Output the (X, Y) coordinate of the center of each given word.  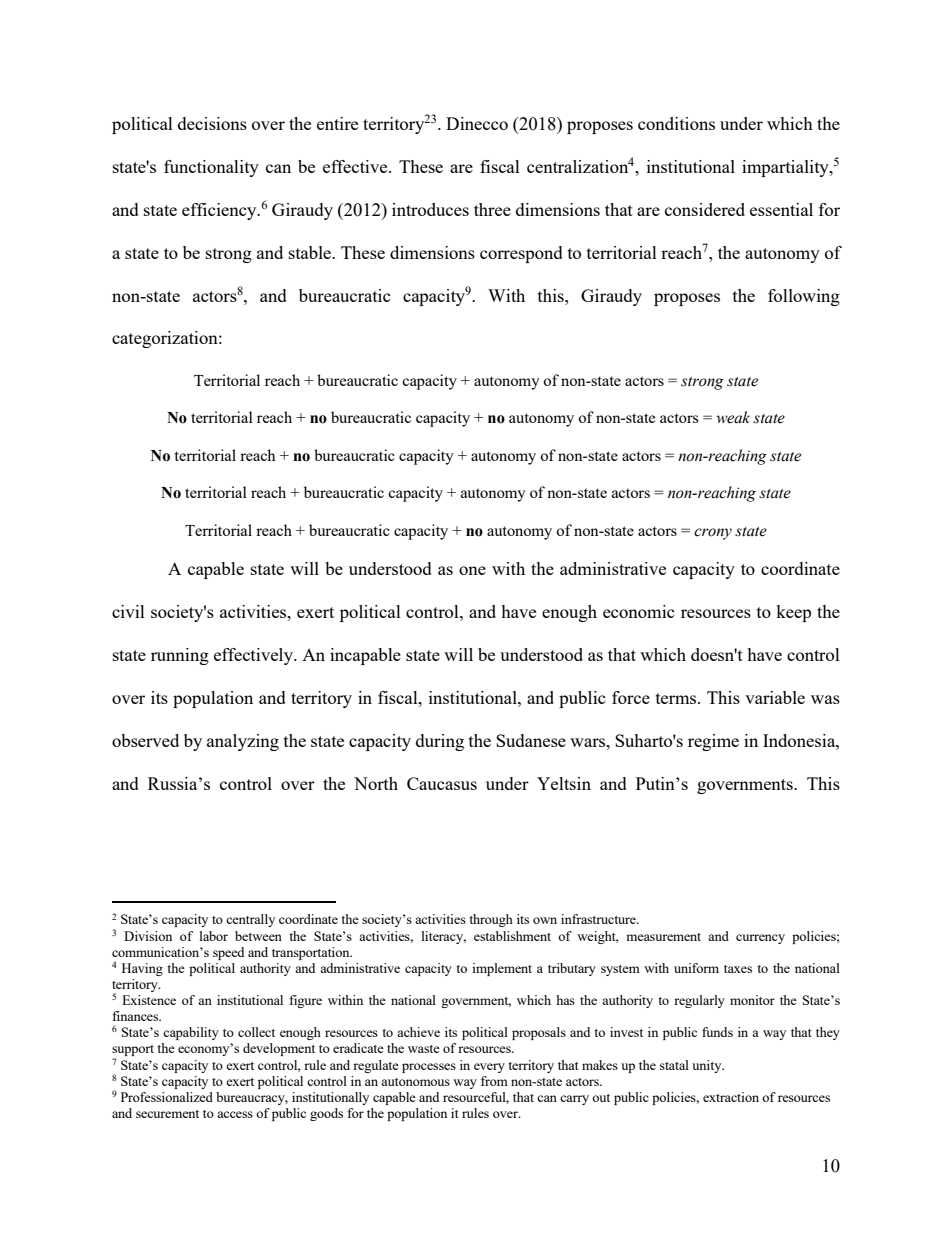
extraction (731, 1097)
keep (793, 613)
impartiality (786, 168)
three (492, 209)
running (180, 656)
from (494, 1081)
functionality (211, 168)
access (235, 1114)
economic (639, 611)
